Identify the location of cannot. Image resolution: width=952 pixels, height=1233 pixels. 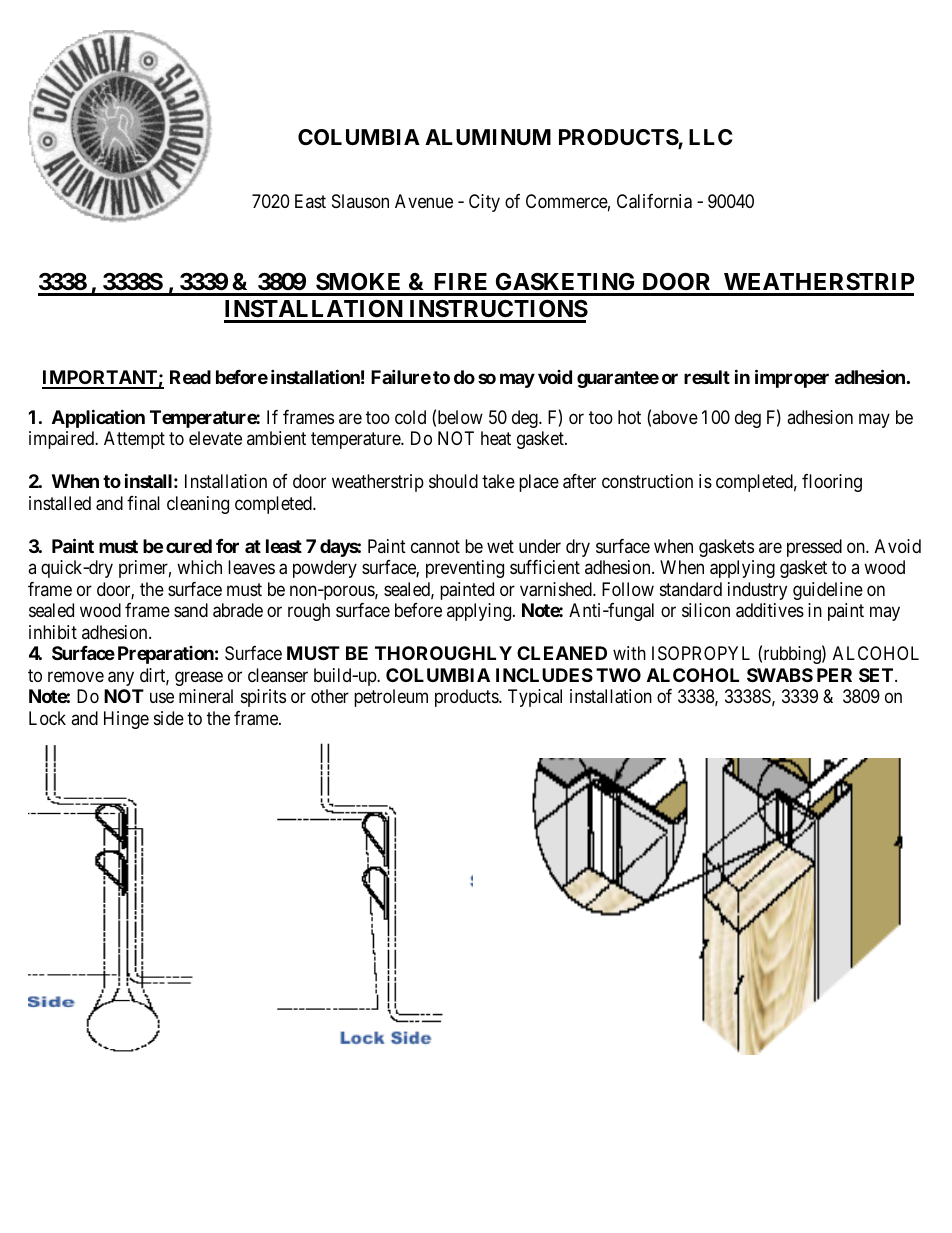
(435, 546).
